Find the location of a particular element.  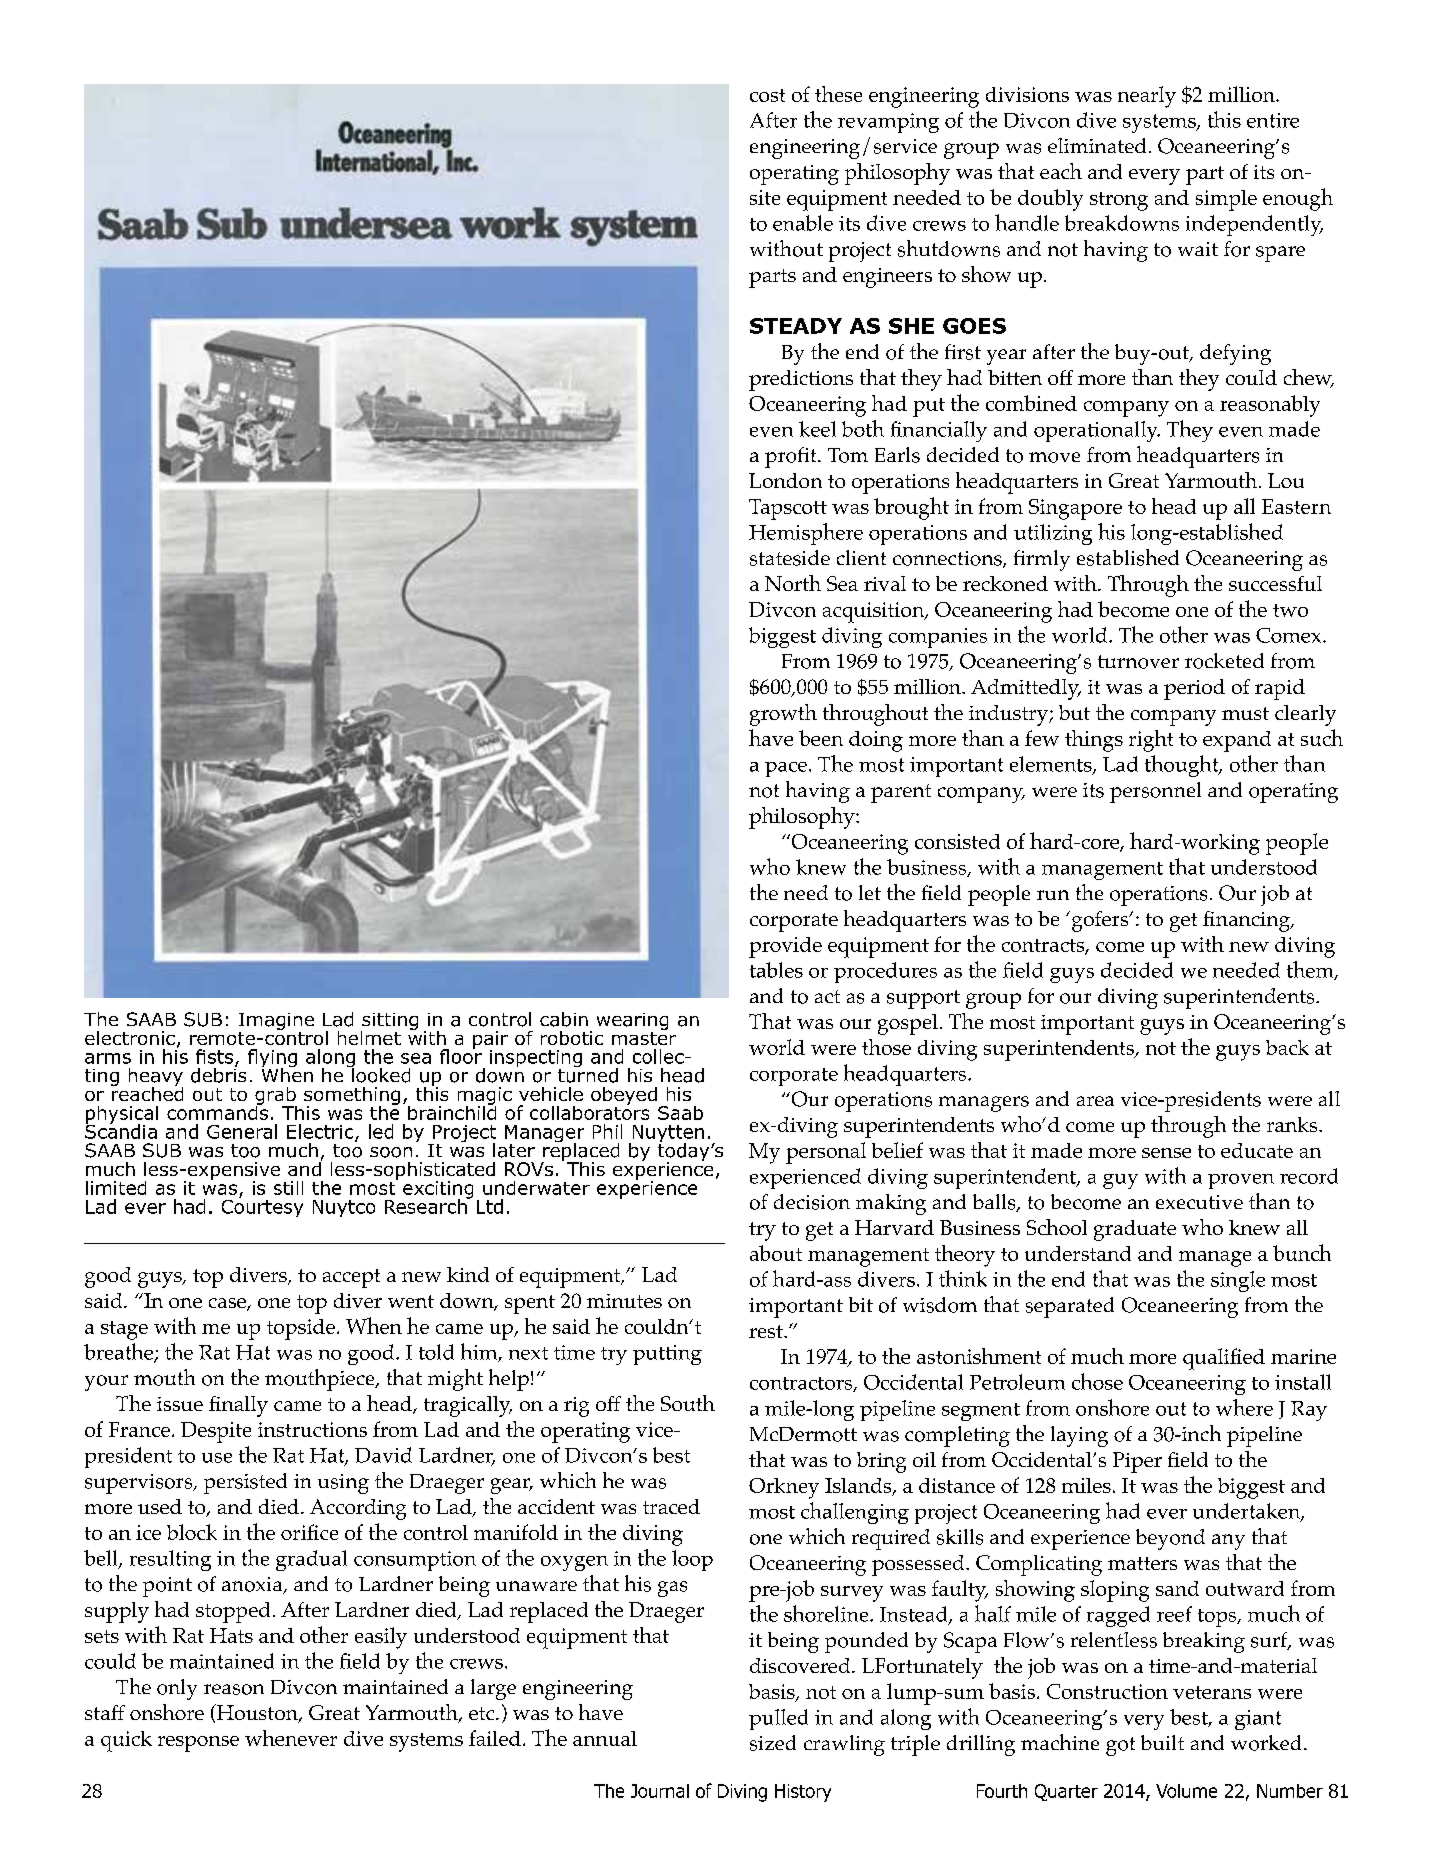

executive is located at coordinates (1199, 1202).
